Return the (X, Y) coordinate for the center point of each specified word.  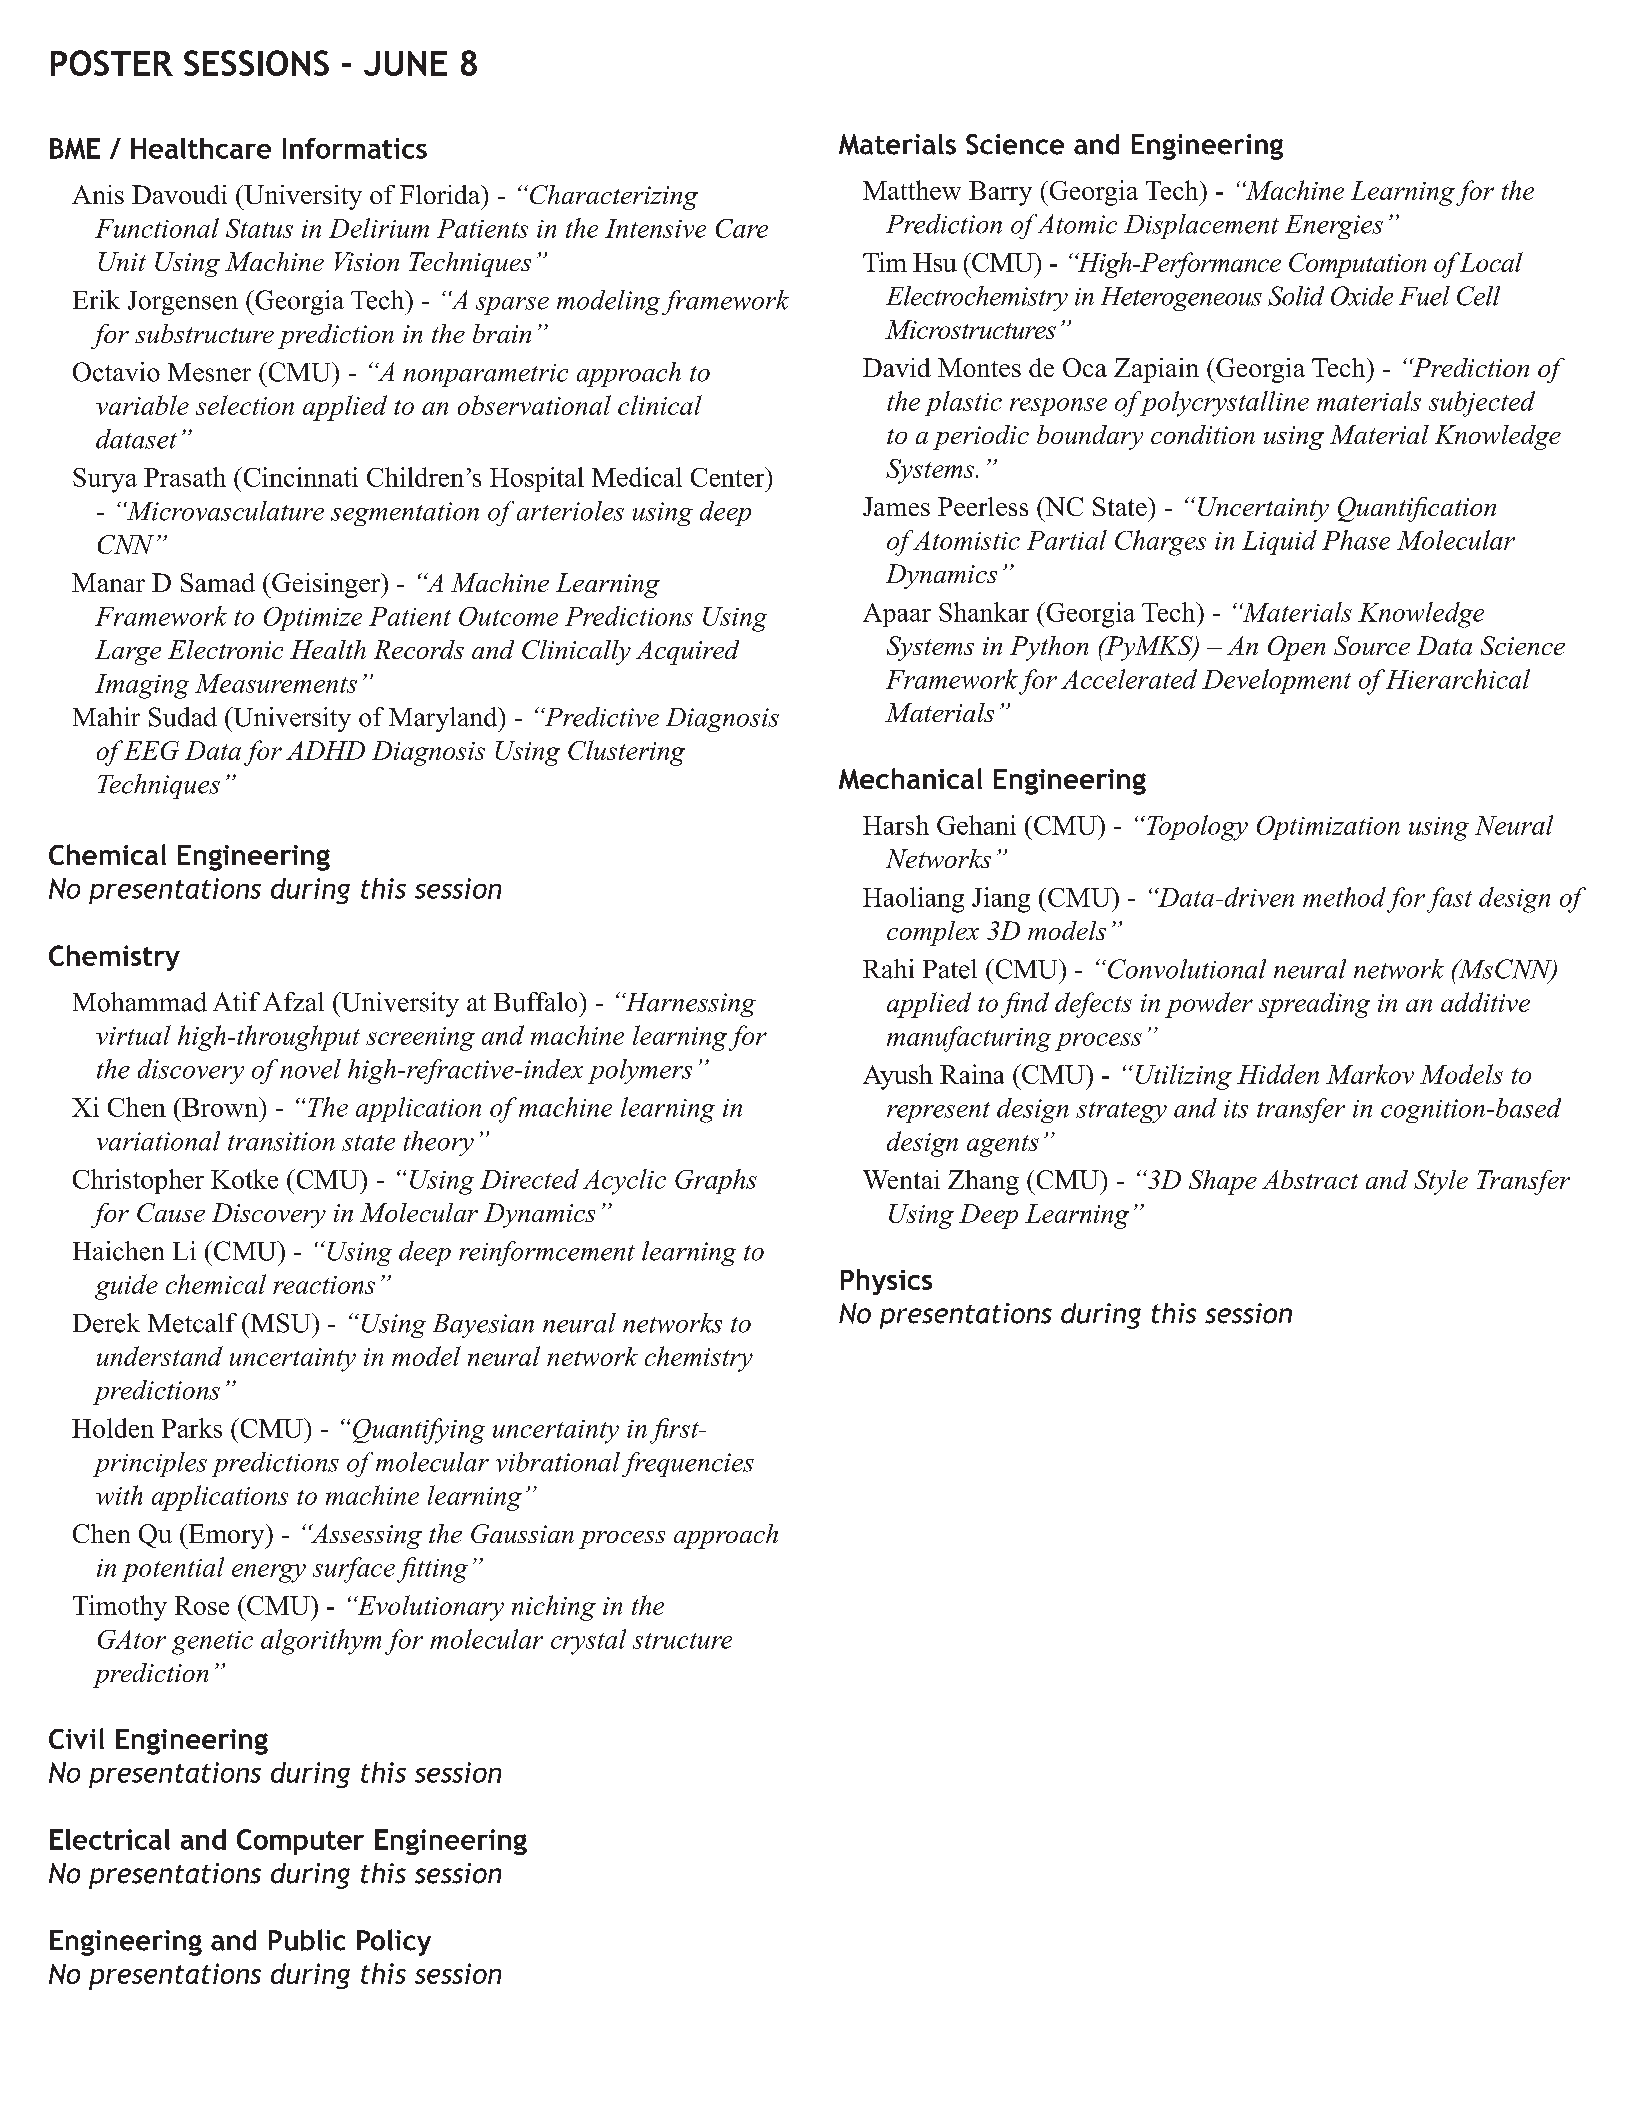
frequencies (688, 1464)
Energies (1334, 227)
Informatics (355, 148)
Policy (394, 1942)
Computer (300, 1842)
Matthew (912, 190)
